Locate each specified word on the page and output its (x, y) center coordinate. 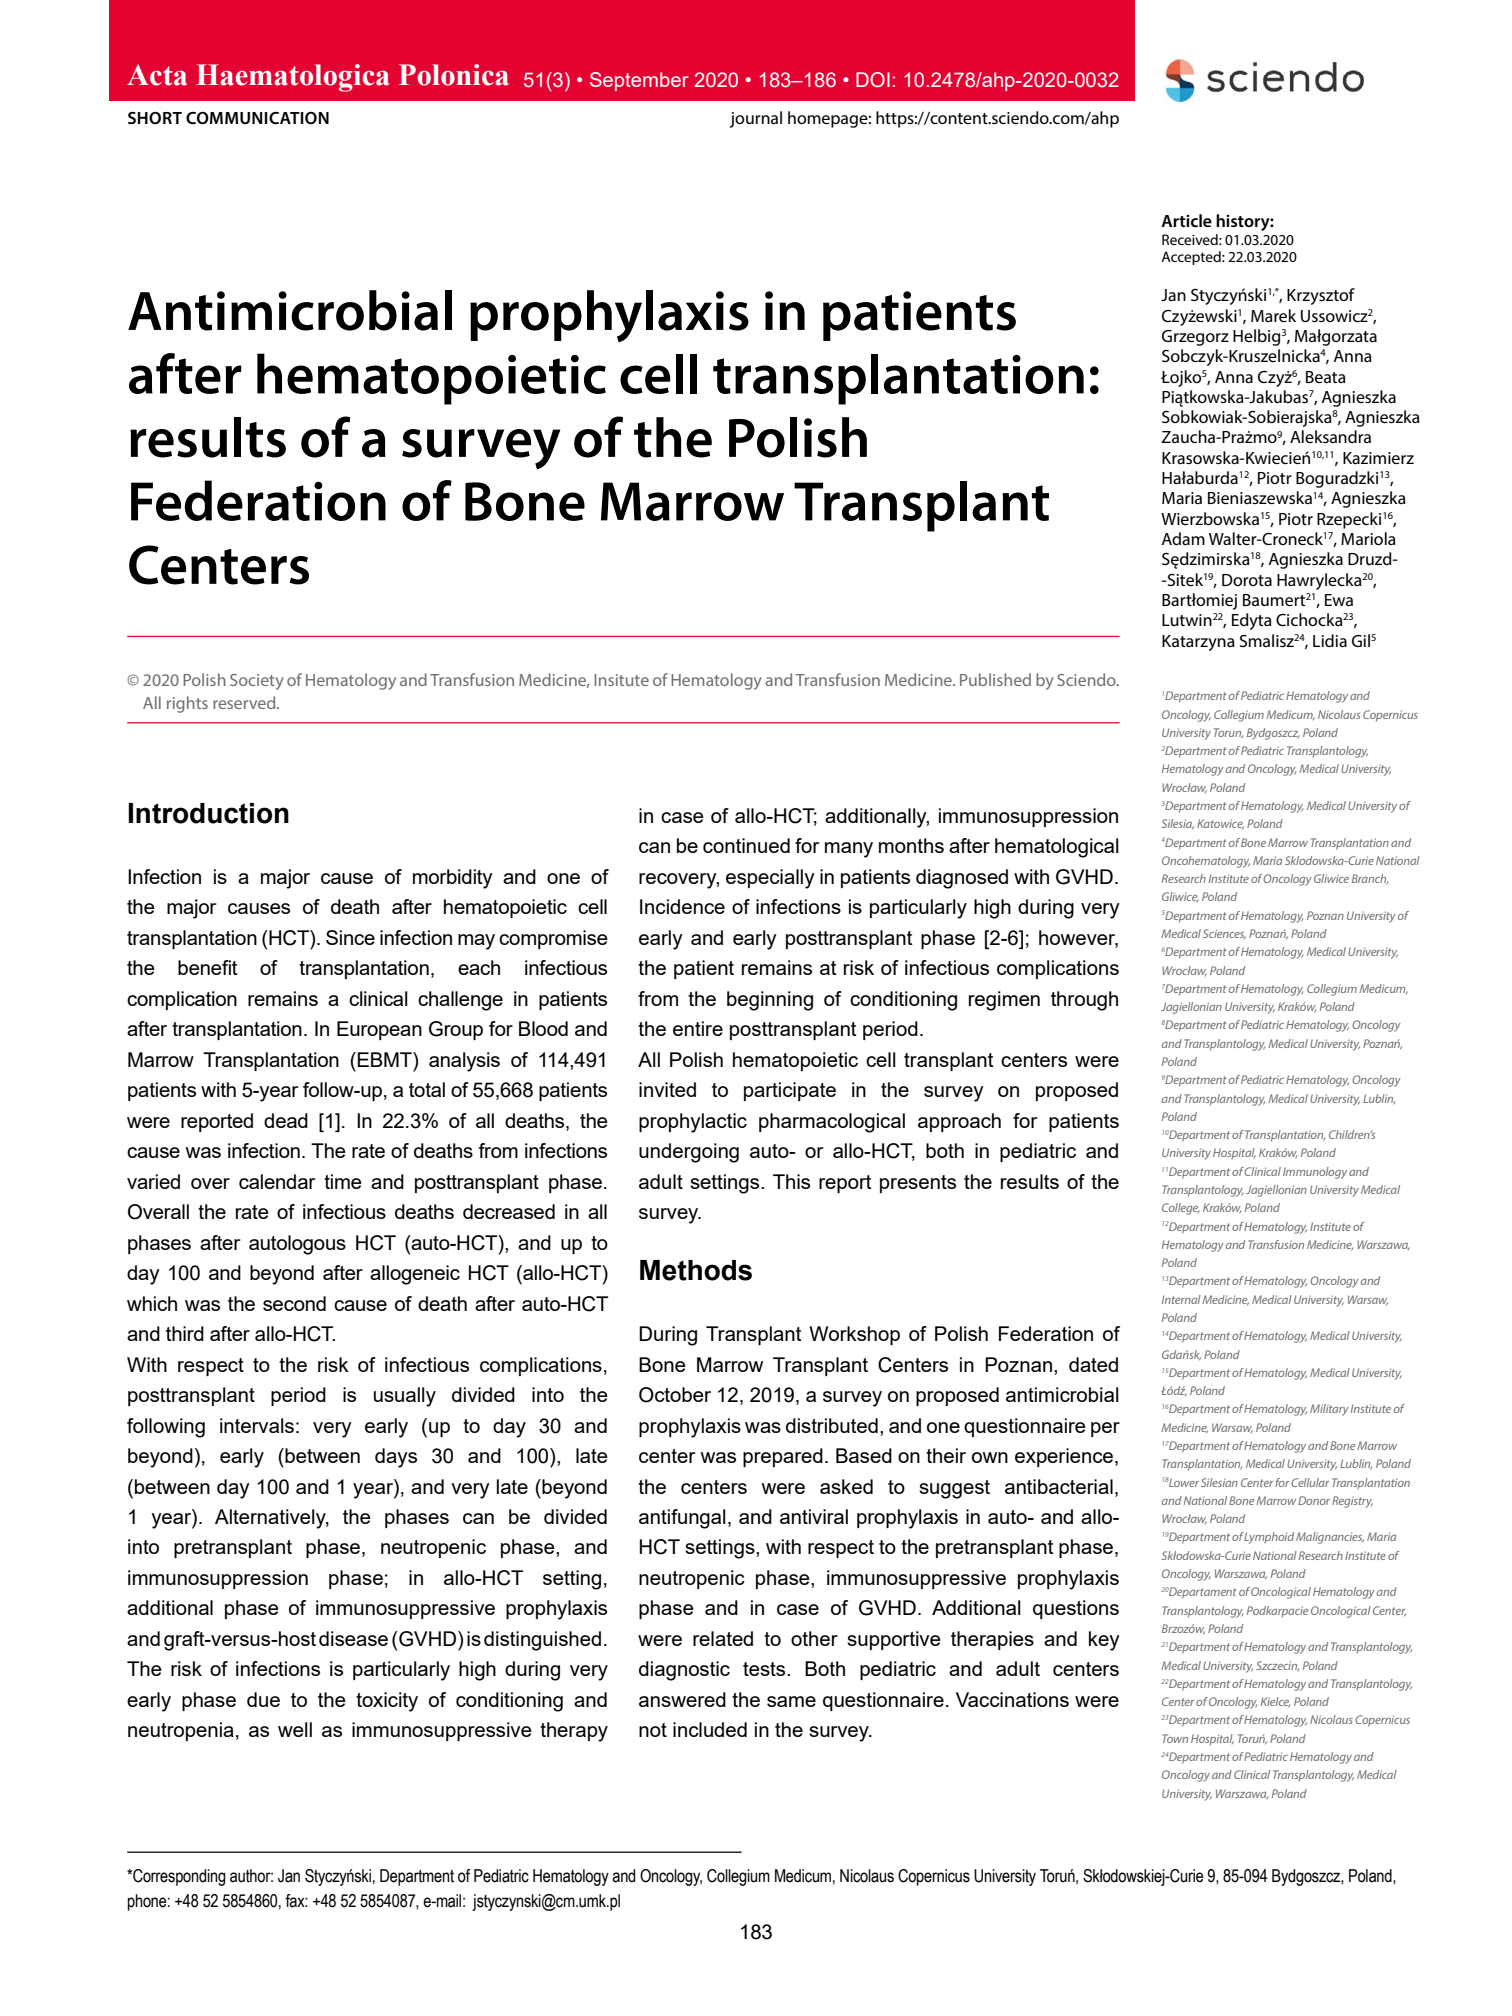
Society (256, 682)
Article (1186, 220)
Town (1175, 1738)
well (295, 1729)
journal (756, 119)
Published (995, 679)
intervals (257, 1425)
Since (350, 937)
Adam (1183, 538)
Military (1329, 1410)
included (710, 1729)
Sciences (1224, 934)
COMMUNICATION (257, 118)
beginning (770, 1001)
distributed (832, 1425)
